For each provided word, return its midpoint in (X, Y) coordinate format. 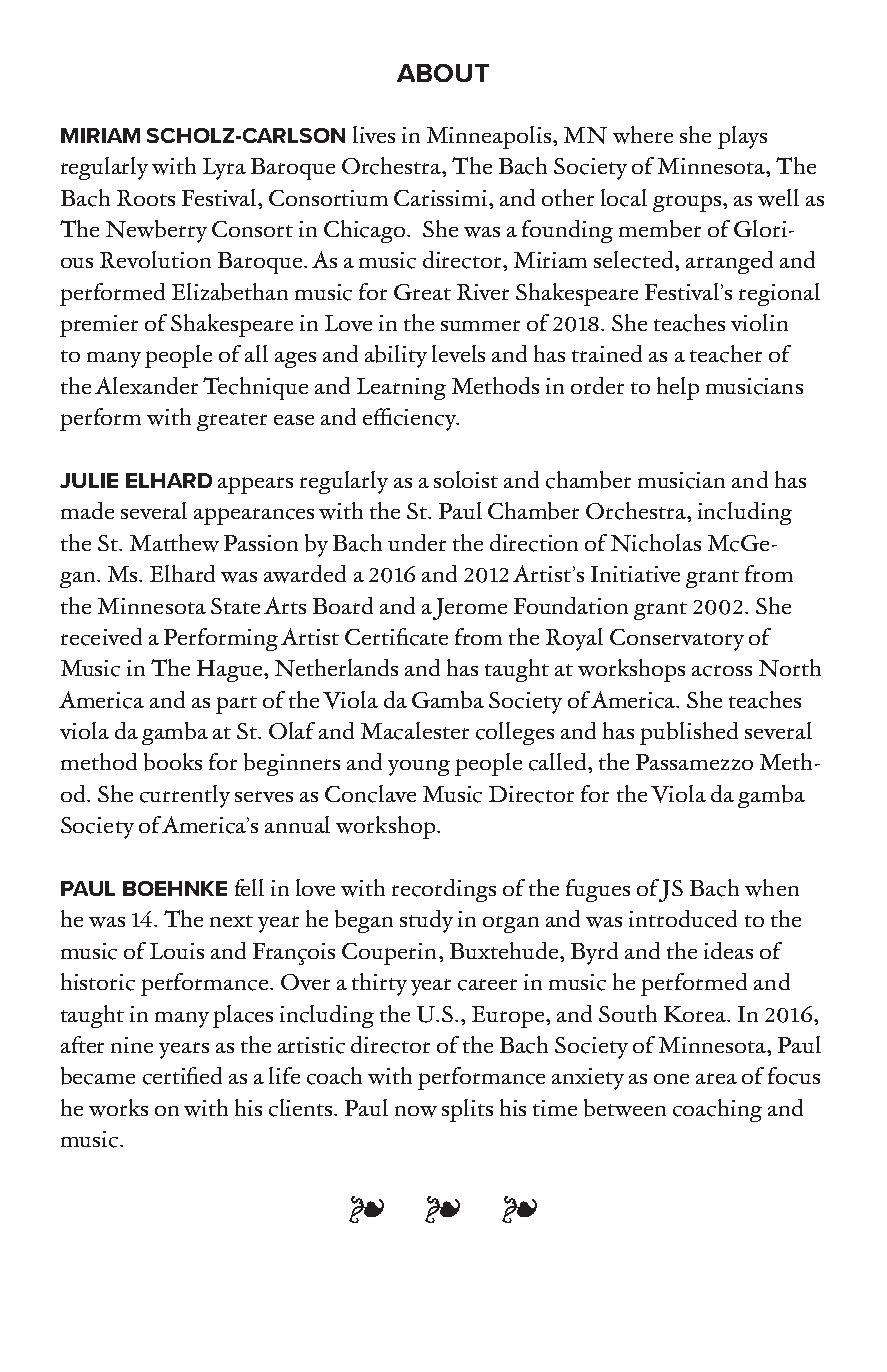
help (678, 388)
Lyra (224, 169)
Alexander (146, 385)
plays (742, 137)
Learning (401, 389)
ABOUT (443, 73)
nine (132, 1045)
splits (467, 1110)
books (173, 762)
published (689, 733)
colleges (515, 733)
